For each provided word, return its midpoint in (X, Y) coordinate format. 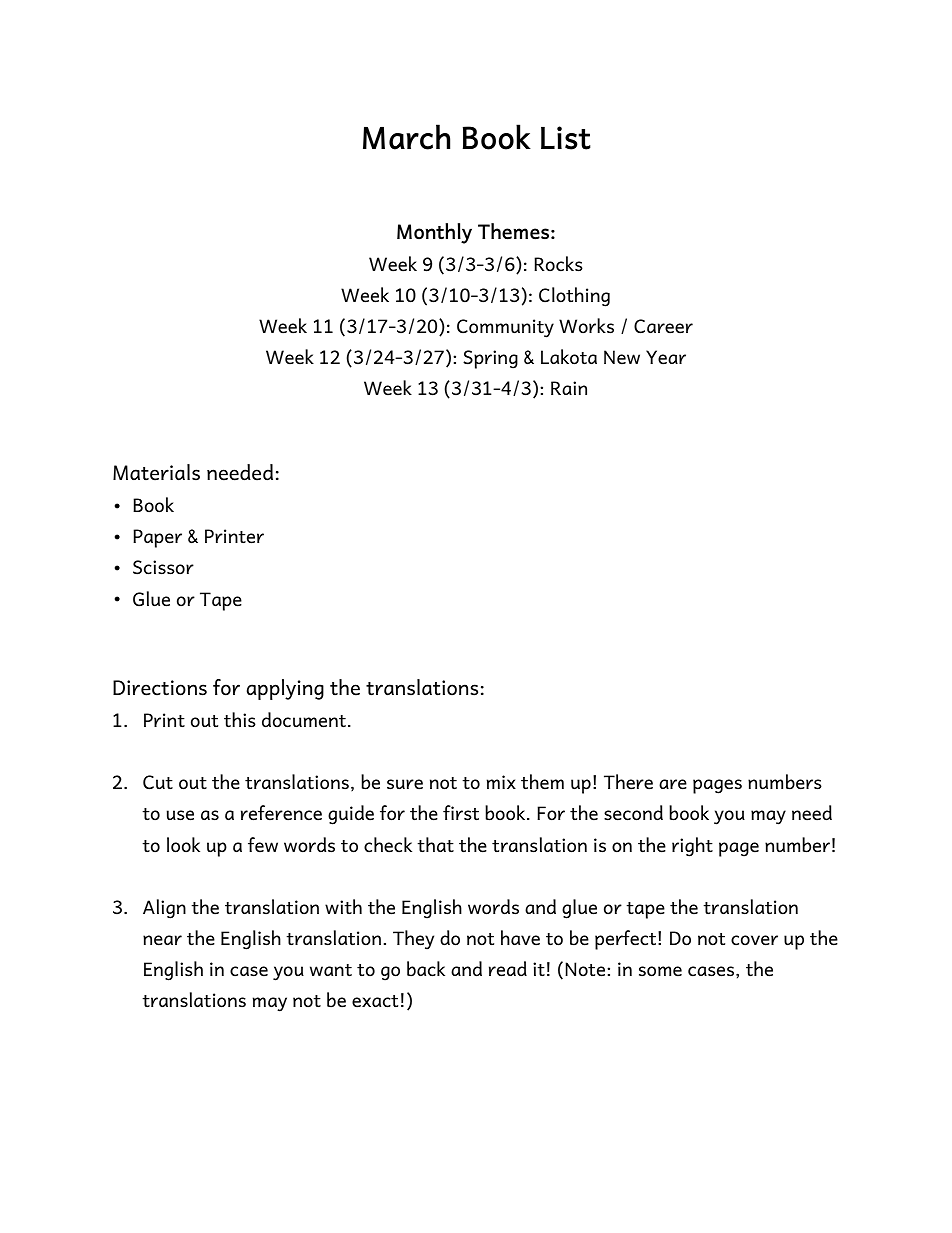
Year (666, 357)
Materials (156, 472)
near (162, 940)
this (240, 720)
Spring (490, 359)
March (406, 137)
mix (501, 782)
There (628, 782)
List (566, 138)
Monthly (434, 233)
